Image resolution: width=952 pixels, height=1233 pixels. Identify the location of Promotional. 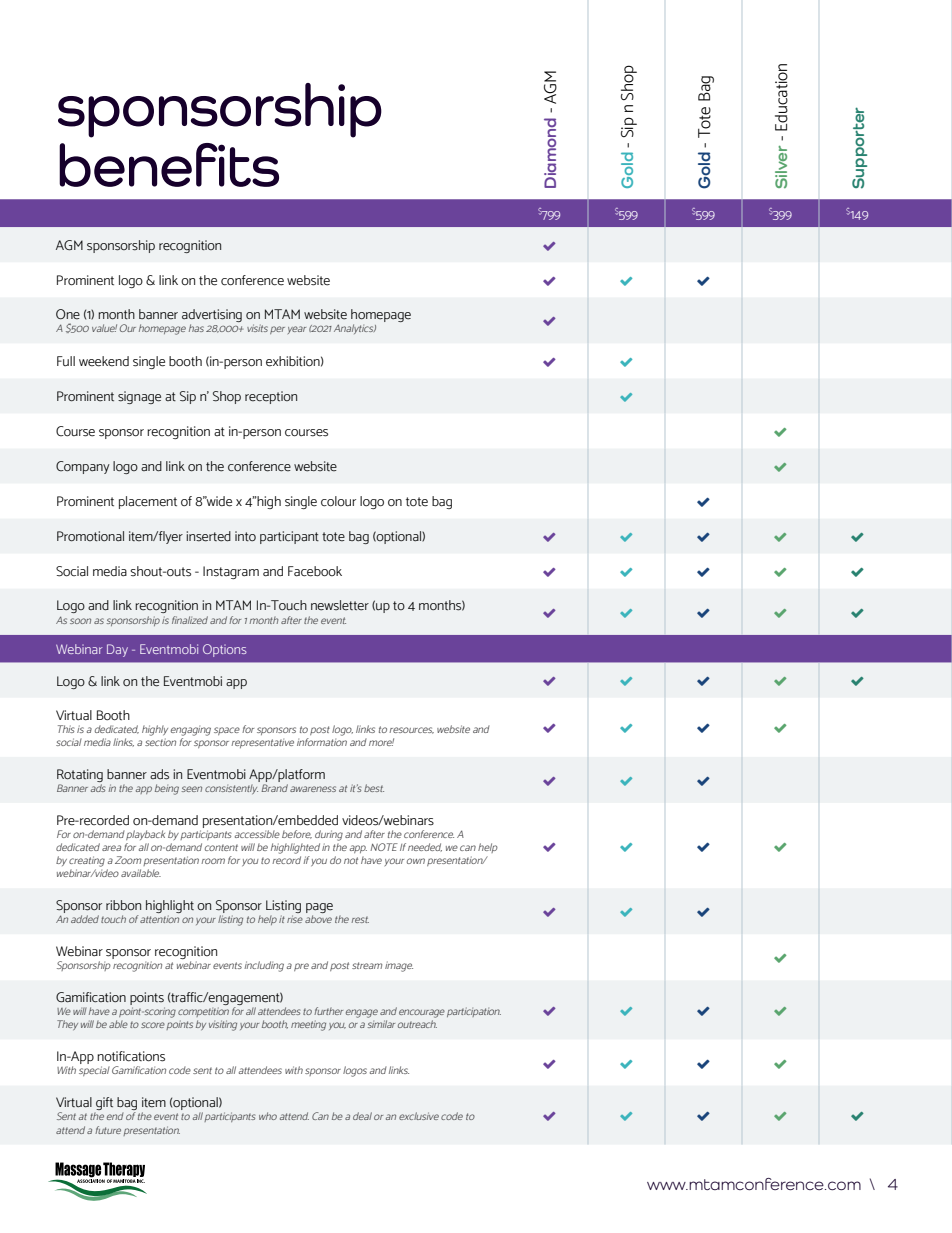
(90, 536).
